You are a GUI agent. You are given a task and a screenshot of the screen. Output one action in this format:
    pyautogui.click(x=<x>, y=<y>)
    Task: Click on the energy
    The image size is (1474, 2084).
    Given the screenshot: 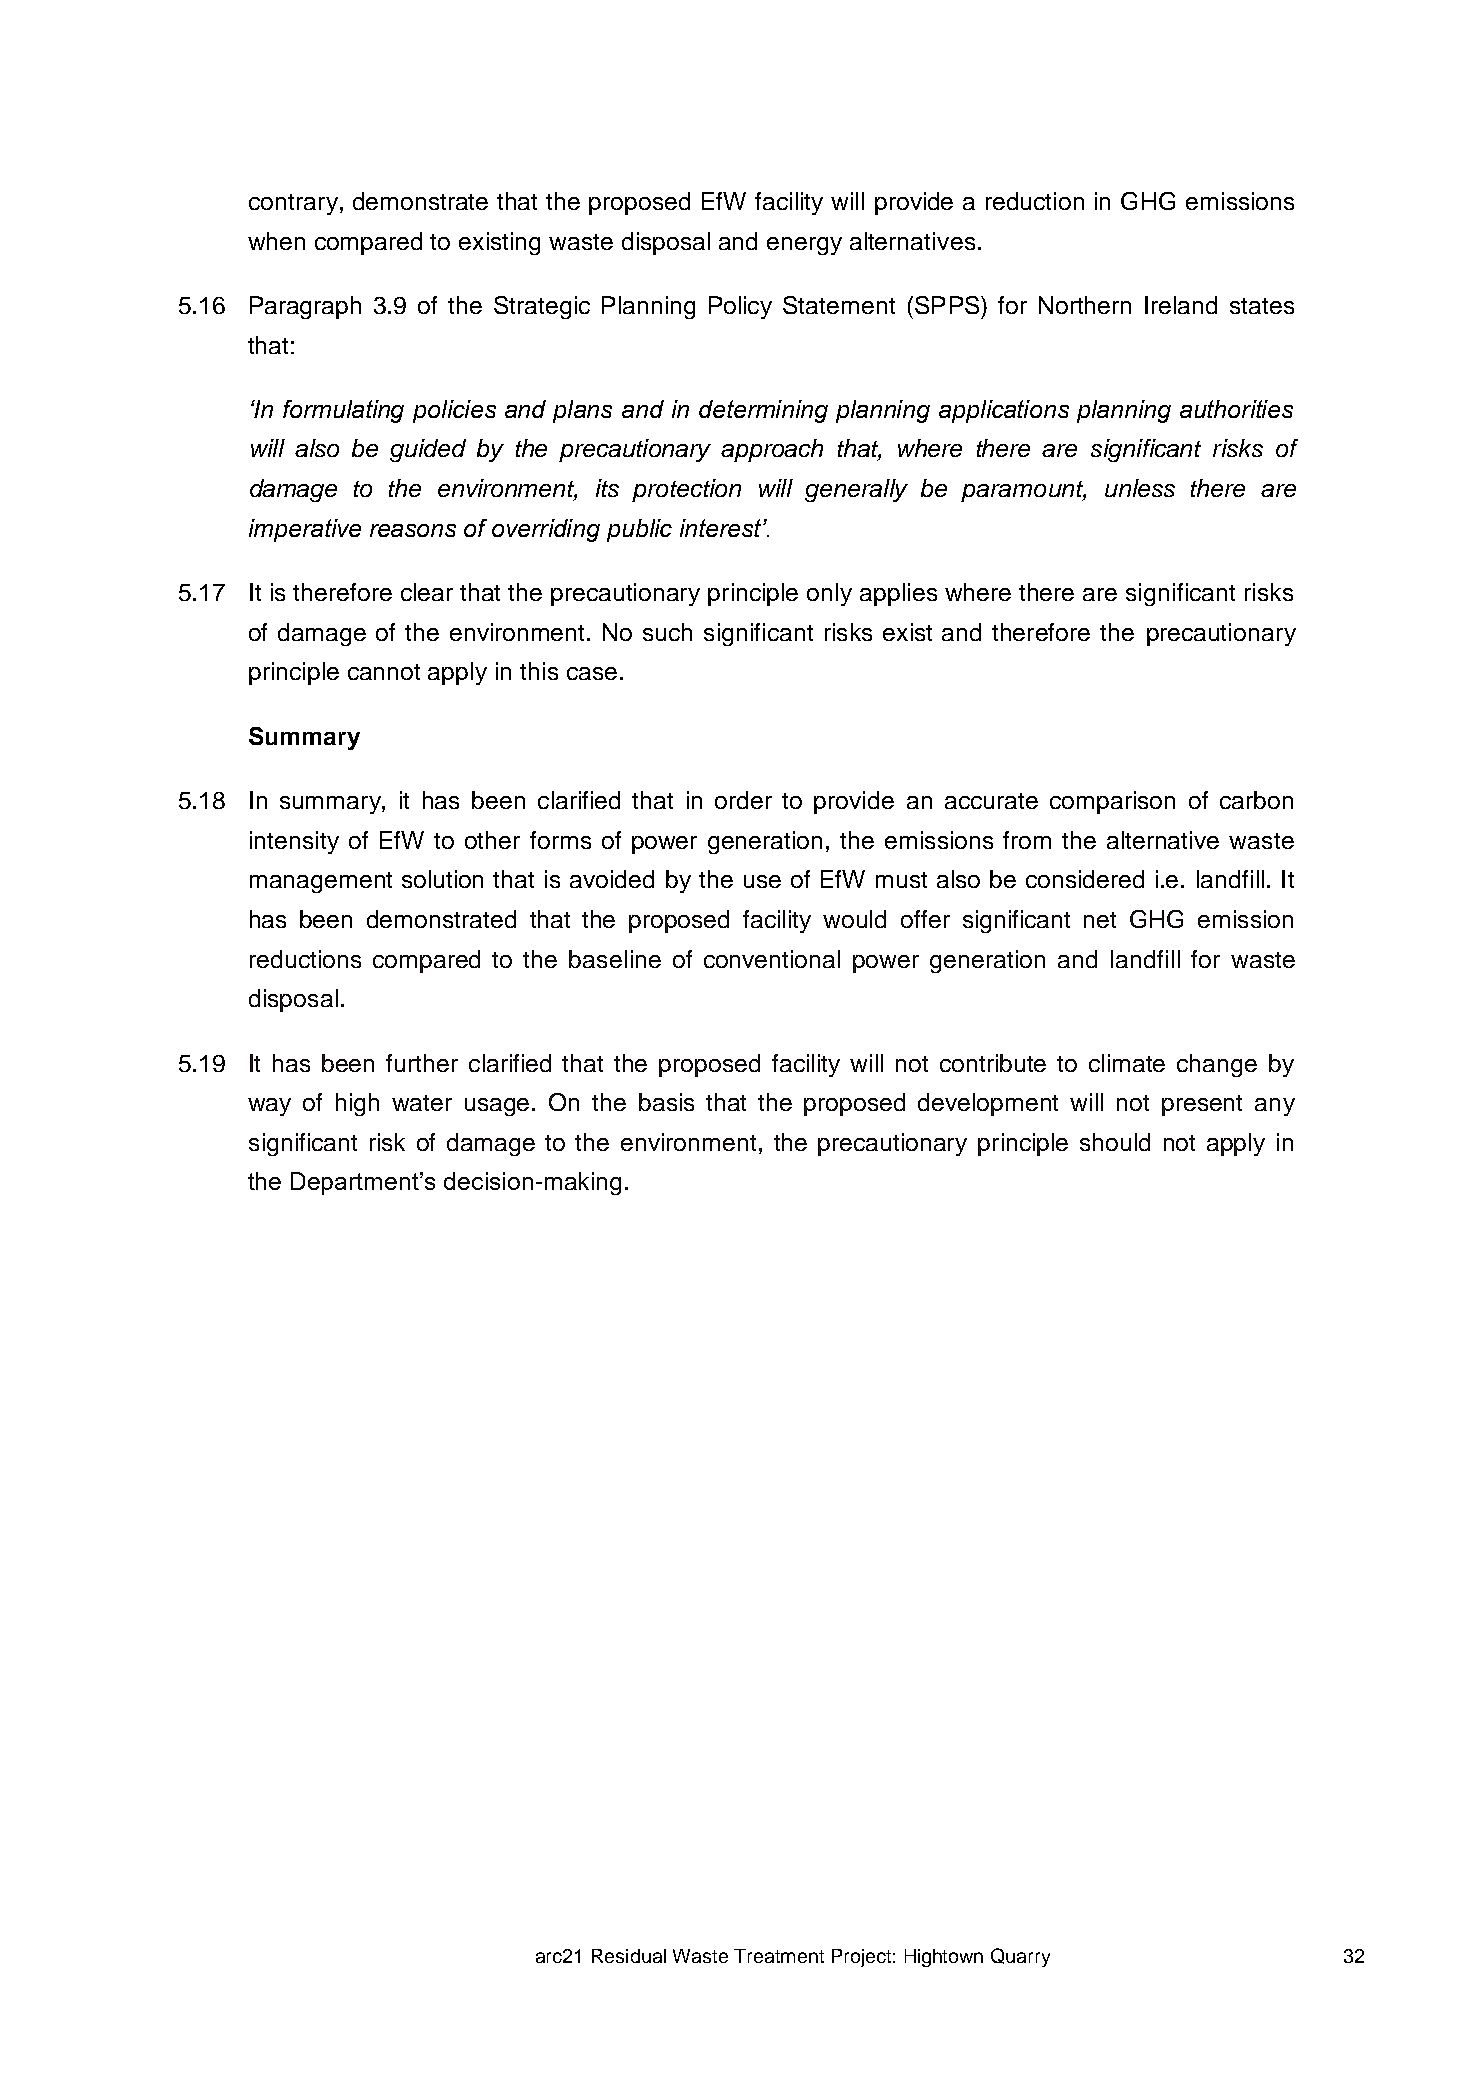 What is the action you would take?
    pyautogui.click(x=804, y=246)
